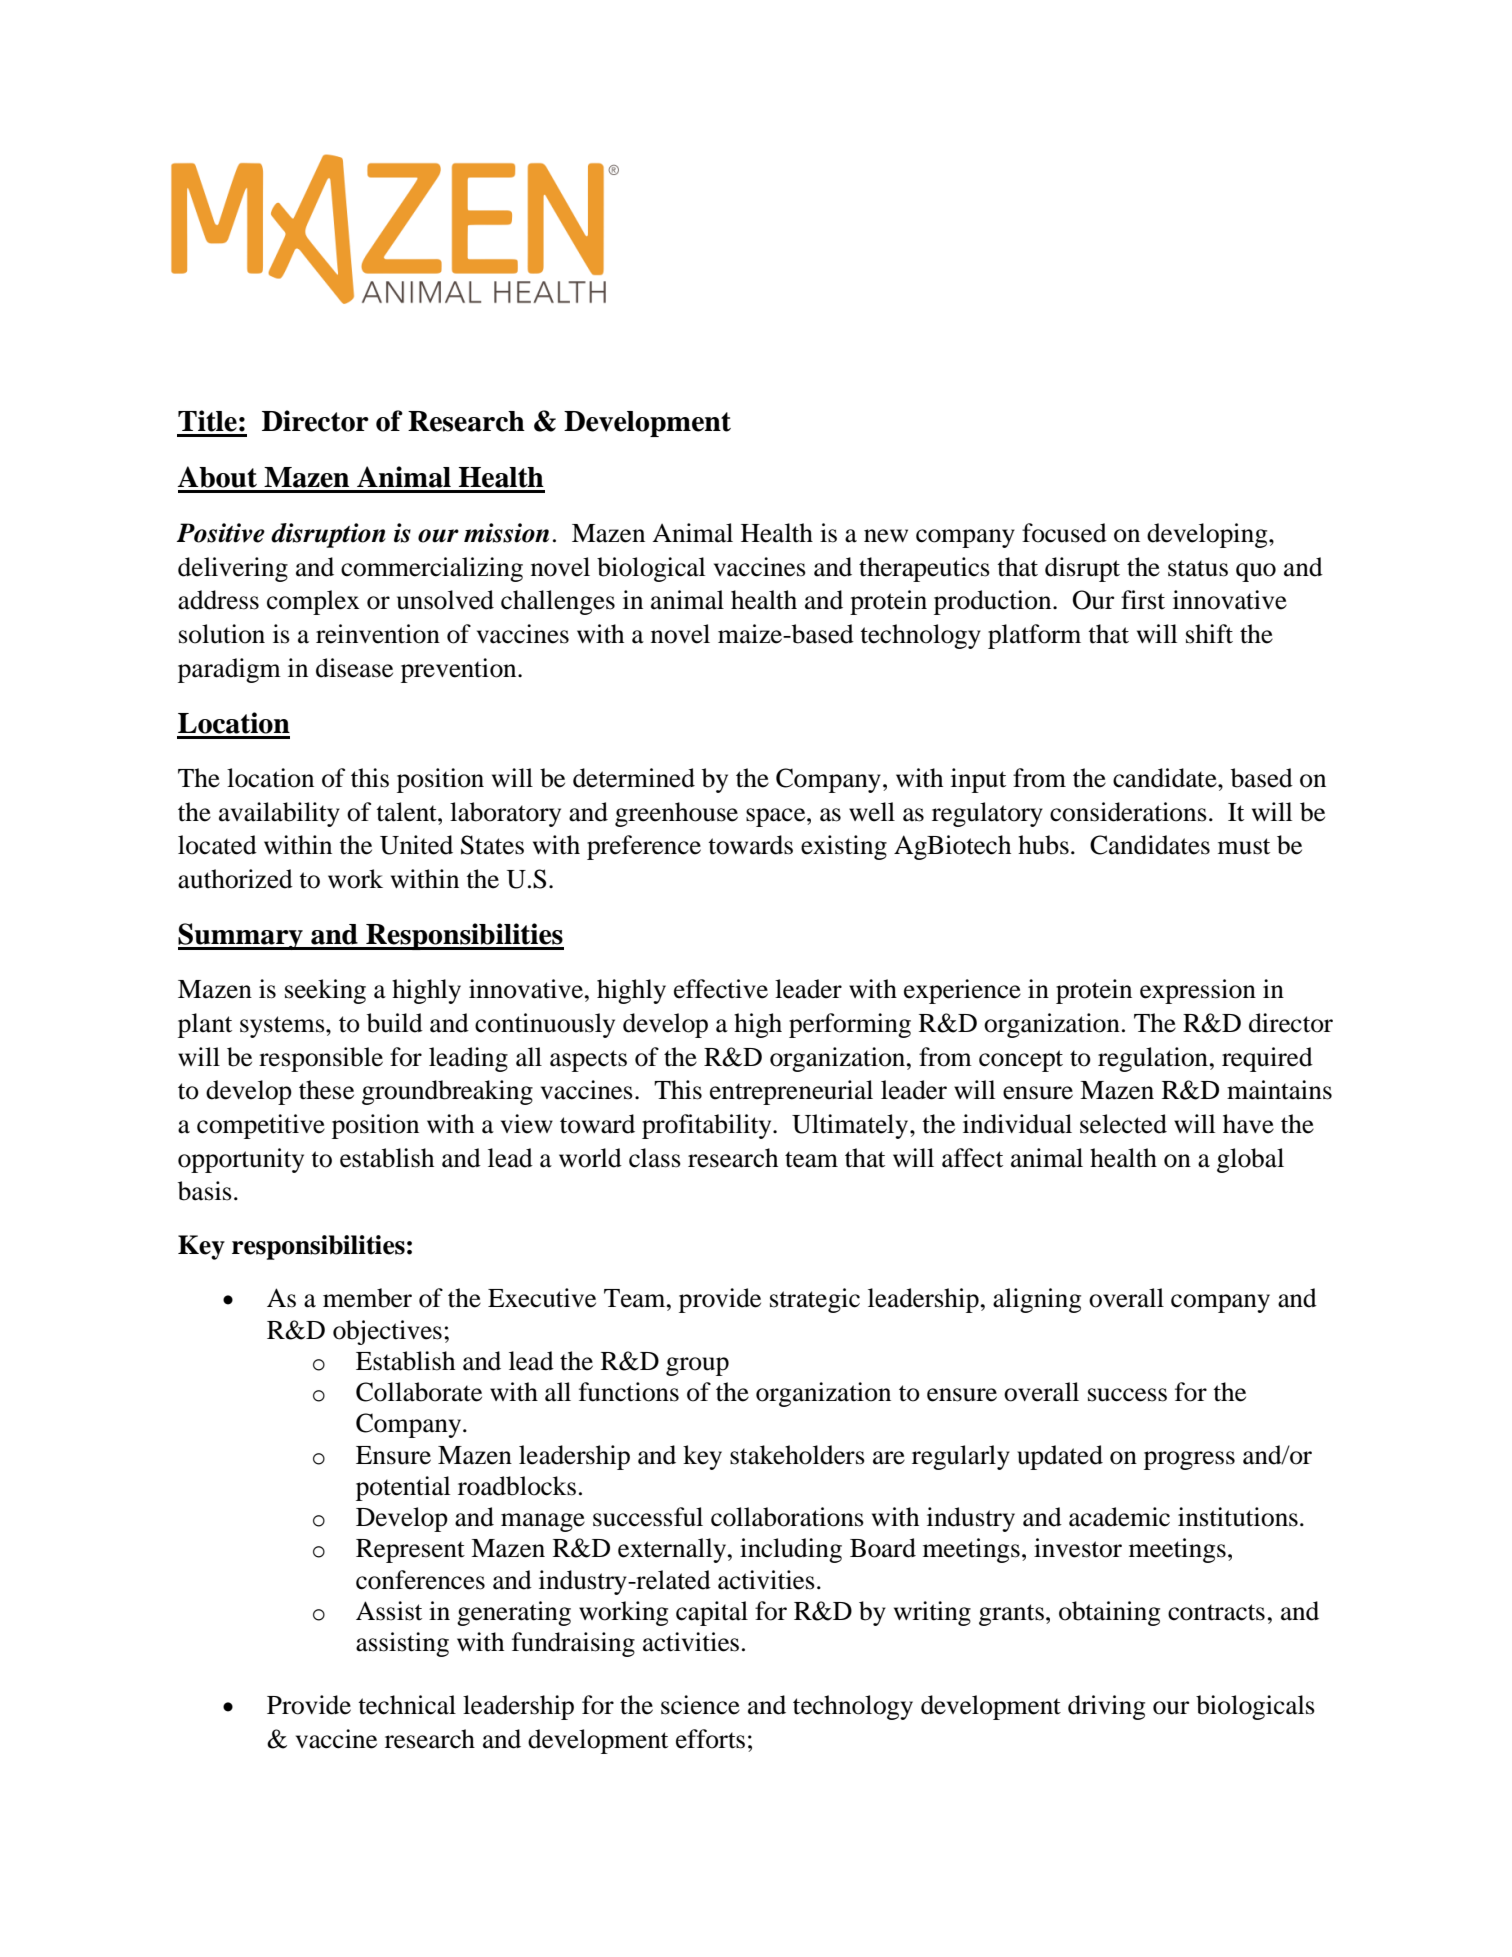 The image size is (1512, 1957). What do you see at coordinates (644, 847) in the screenshot?
I see `preference` at bounding box center [644, 847].
